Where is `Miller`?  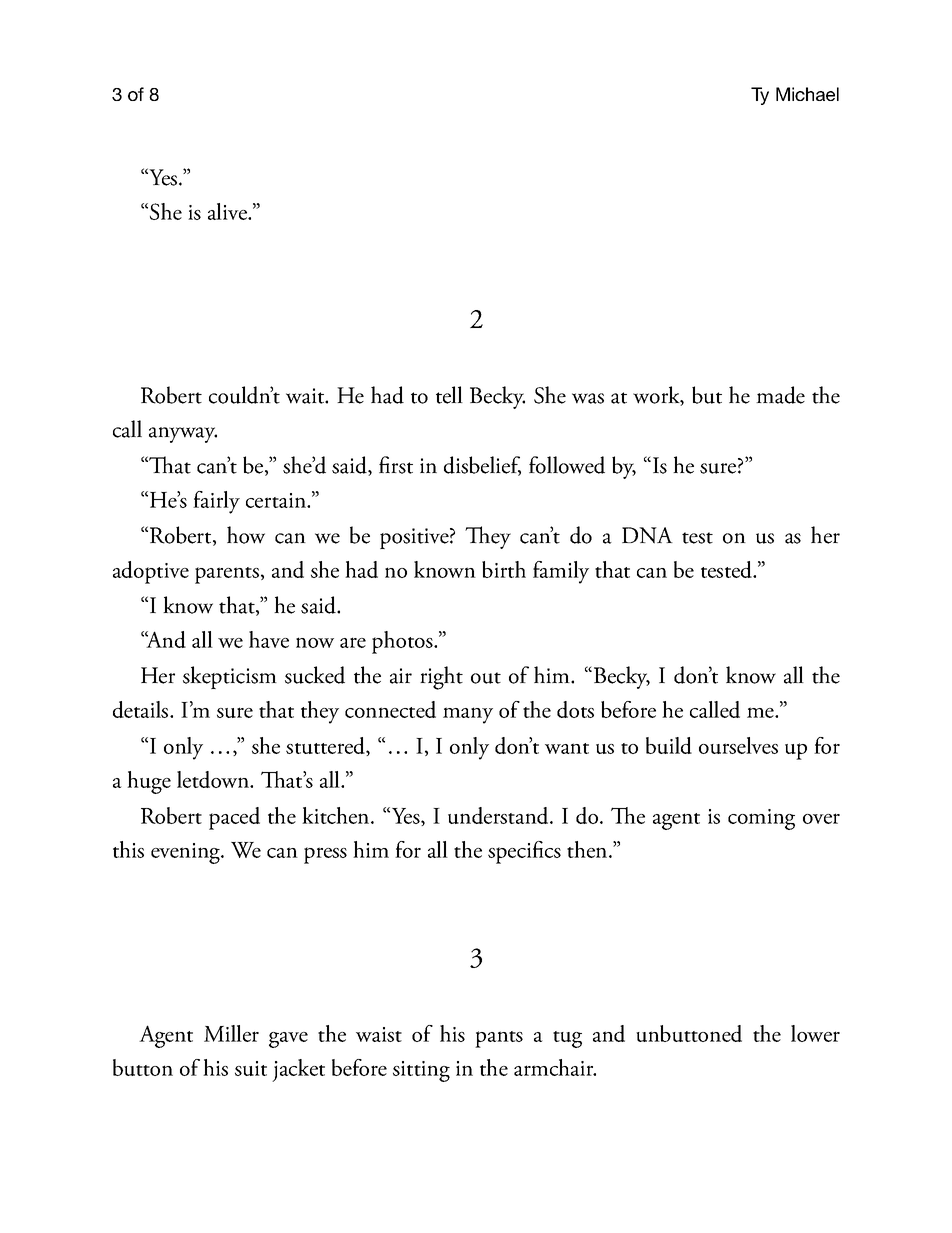 Miller is located at coordinates (231, 1033).
